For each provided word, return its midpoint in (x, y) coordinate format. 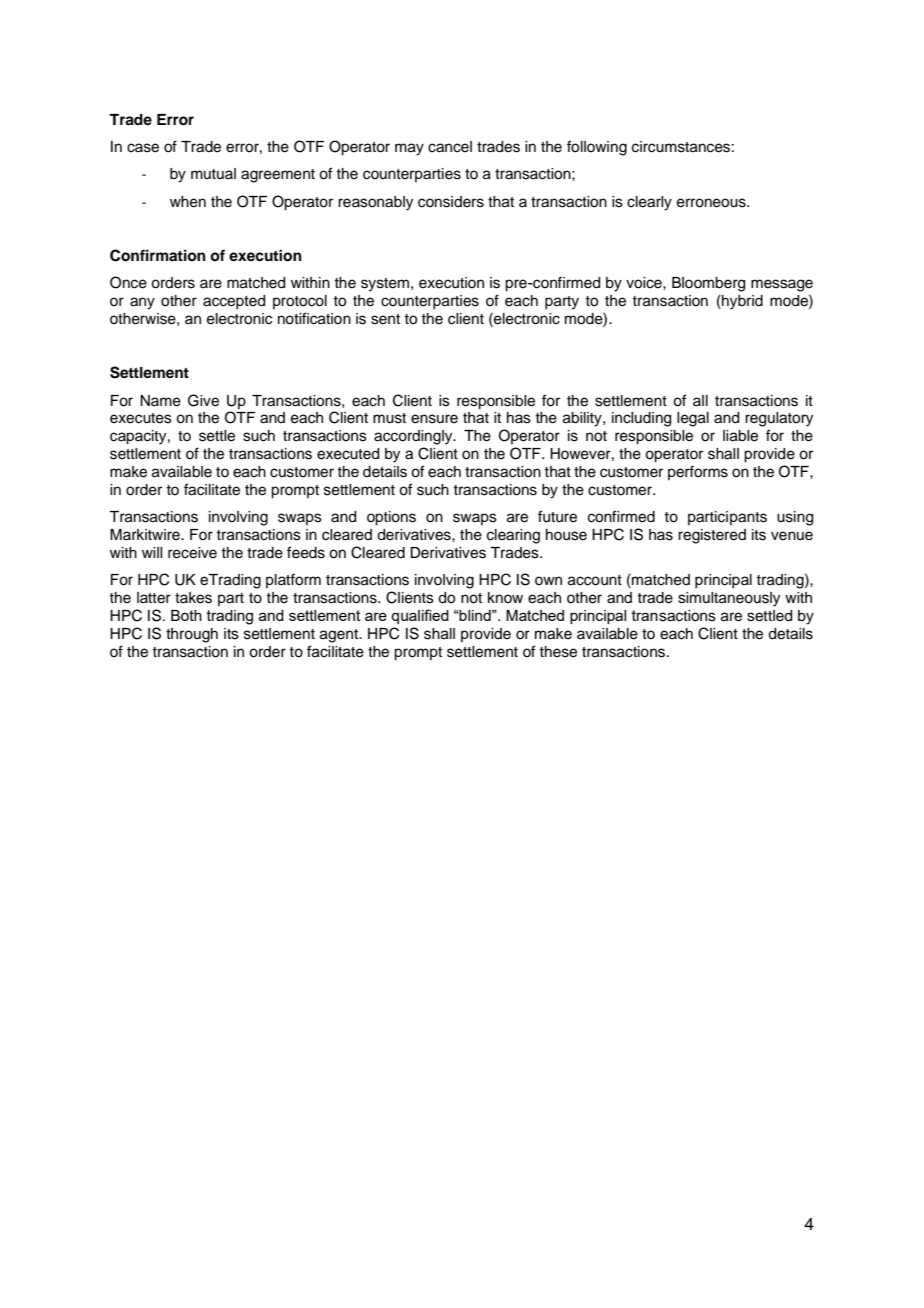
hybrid (741, 302)
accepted (234, 302)
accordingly (414, 437)
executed (348, 454)
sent (385, 319)
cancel (450, 147)
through (192, 635)
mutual (213, 173)
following (597, 148)
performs (698, 472)
